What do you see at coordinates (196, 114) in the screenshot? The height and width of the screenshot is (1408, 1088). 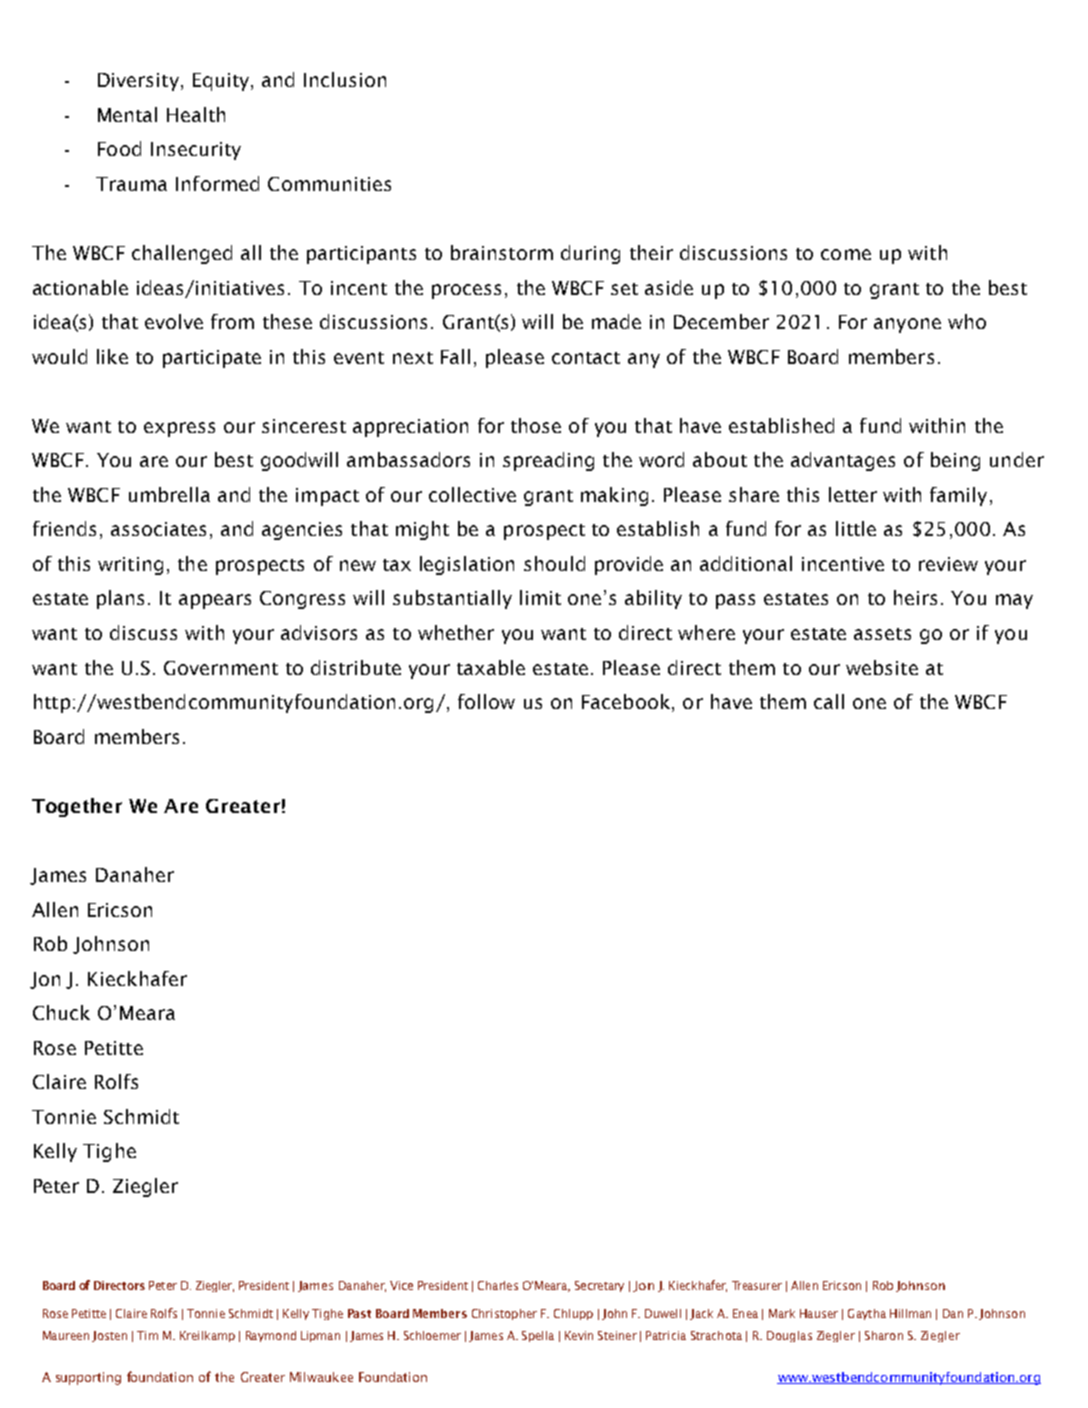 I see `Health` at bounding box center [196, 114].
